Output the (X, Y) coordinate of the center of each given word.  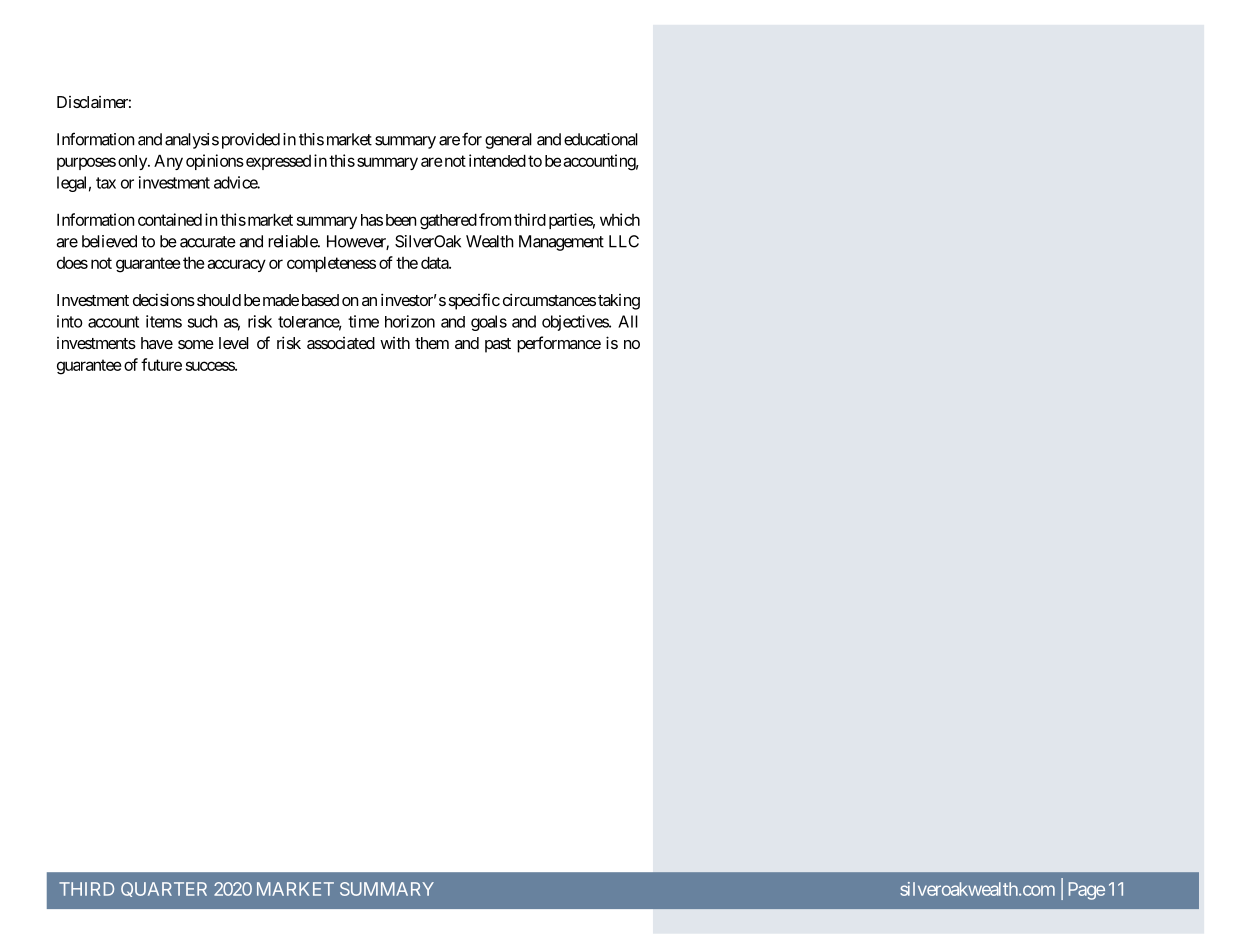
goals (489, 323)
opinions (215, 162)
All (628, 321)
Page (1087, 891)
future (161, 364)
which (620, 219)
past (498, 345)
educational (601, 139)
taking (619, 302)
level (234, 343)
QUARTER (164, 889)
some (196, 344)
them (432, 343)
